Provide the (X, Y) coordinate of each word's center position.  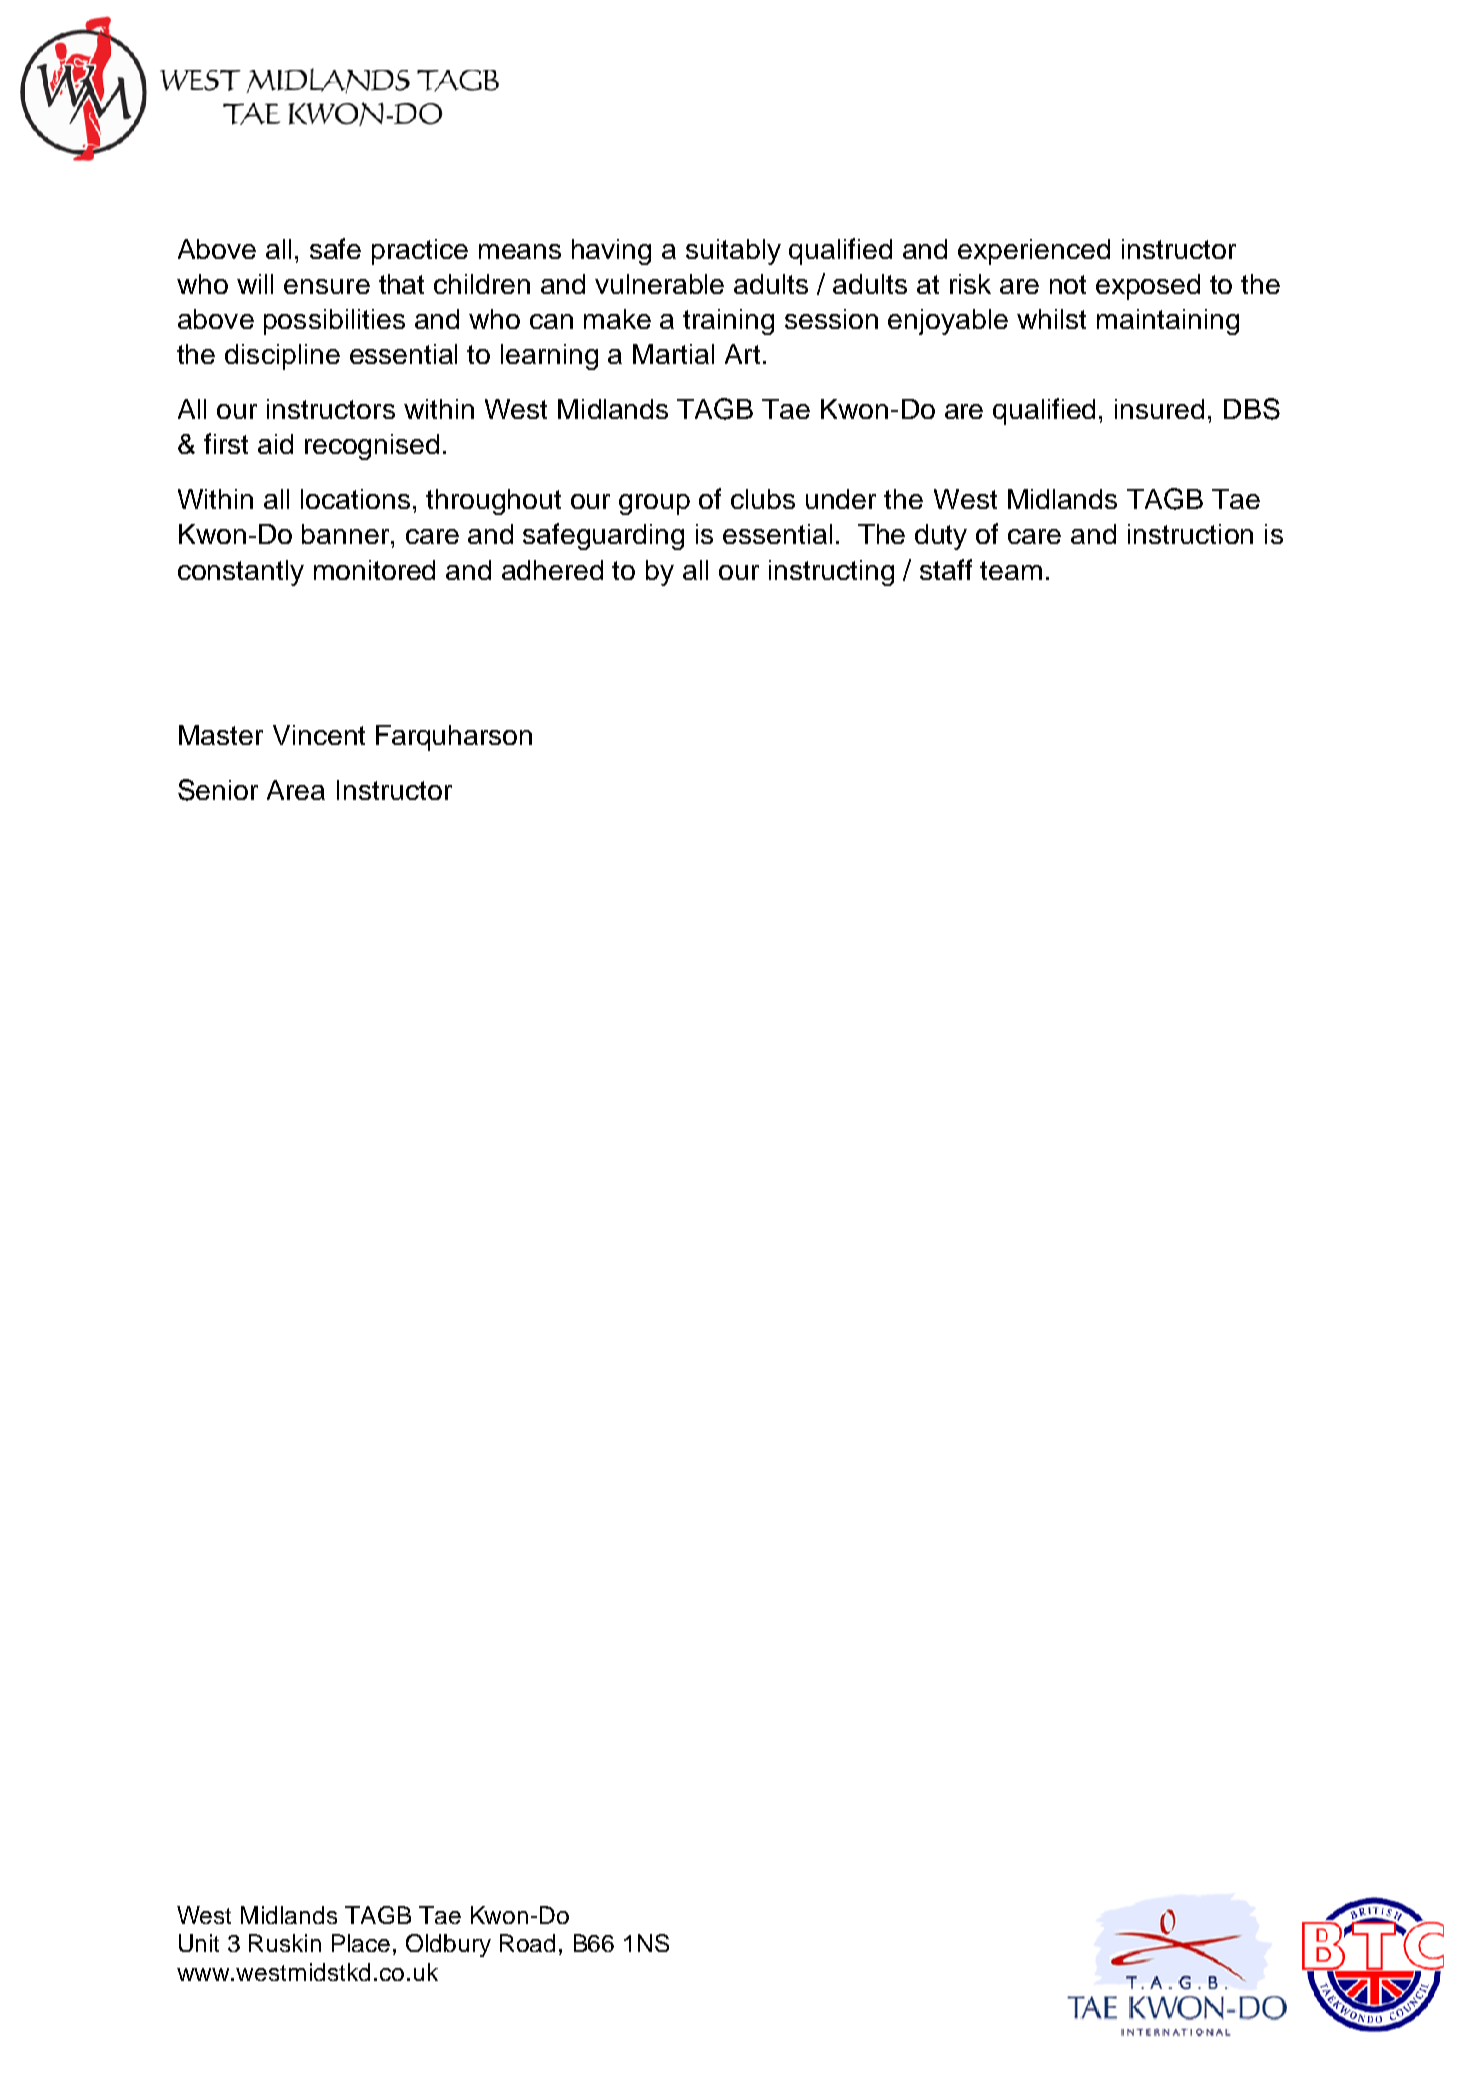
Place (361, 1943)
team (1011, 570)
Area (296, 790)
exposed (1148, 287)
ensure (327, 286)
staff (946, 569)
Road (527, 1943)
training (728, 322)
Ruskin (285, 1943)
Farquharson (454, 738)
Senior (218, 790)
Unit (199, 1943)
